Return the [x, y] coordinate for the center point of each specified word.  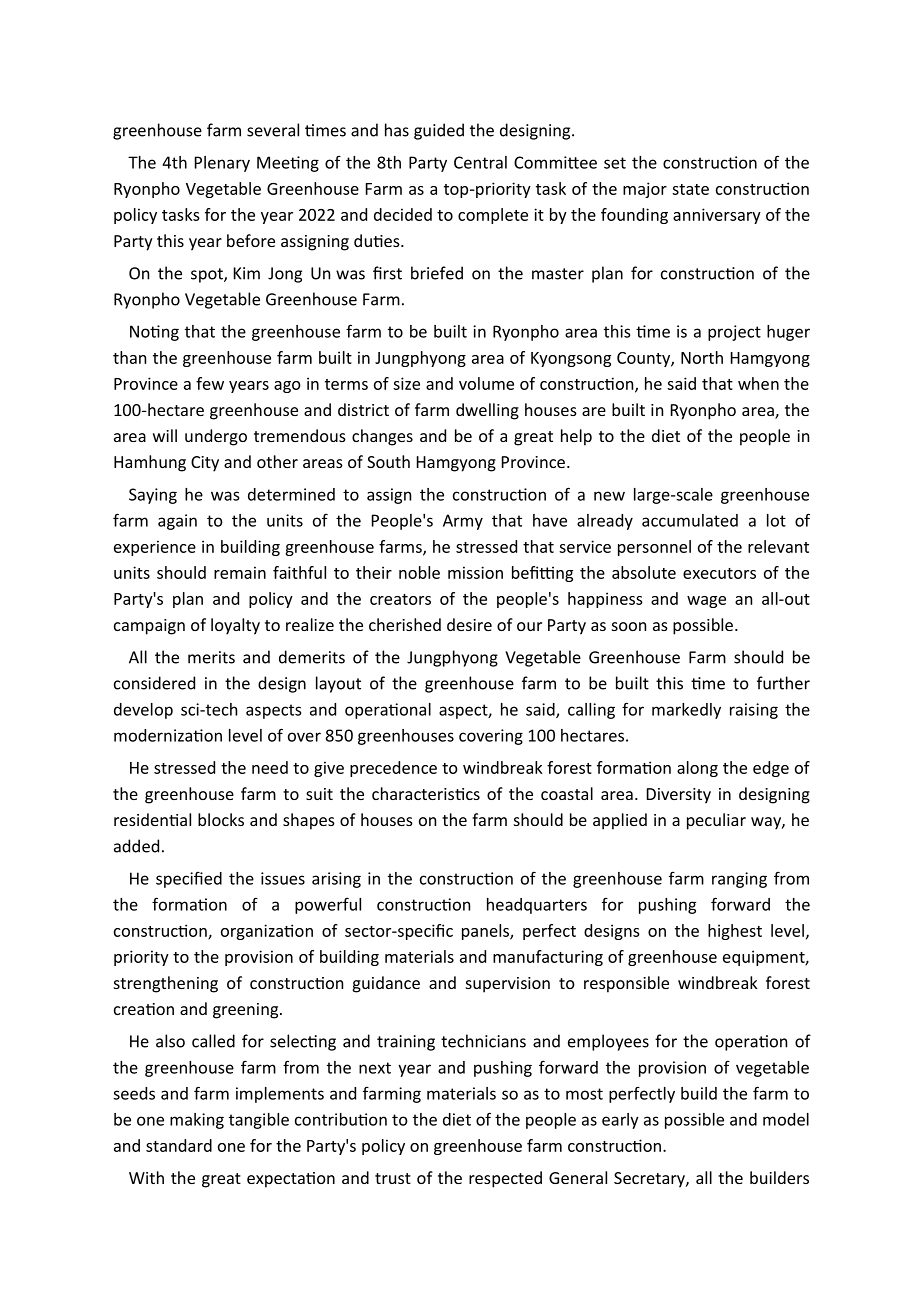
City [205, 464]
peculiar [716, 821]
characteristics [426, 793]
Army [463, 522]
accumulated [690, 520]
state [690, 189]
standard [179, 1145]
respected [505, 1179]
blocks [221, 819]
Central [480, 162]
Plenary [222, 164]
